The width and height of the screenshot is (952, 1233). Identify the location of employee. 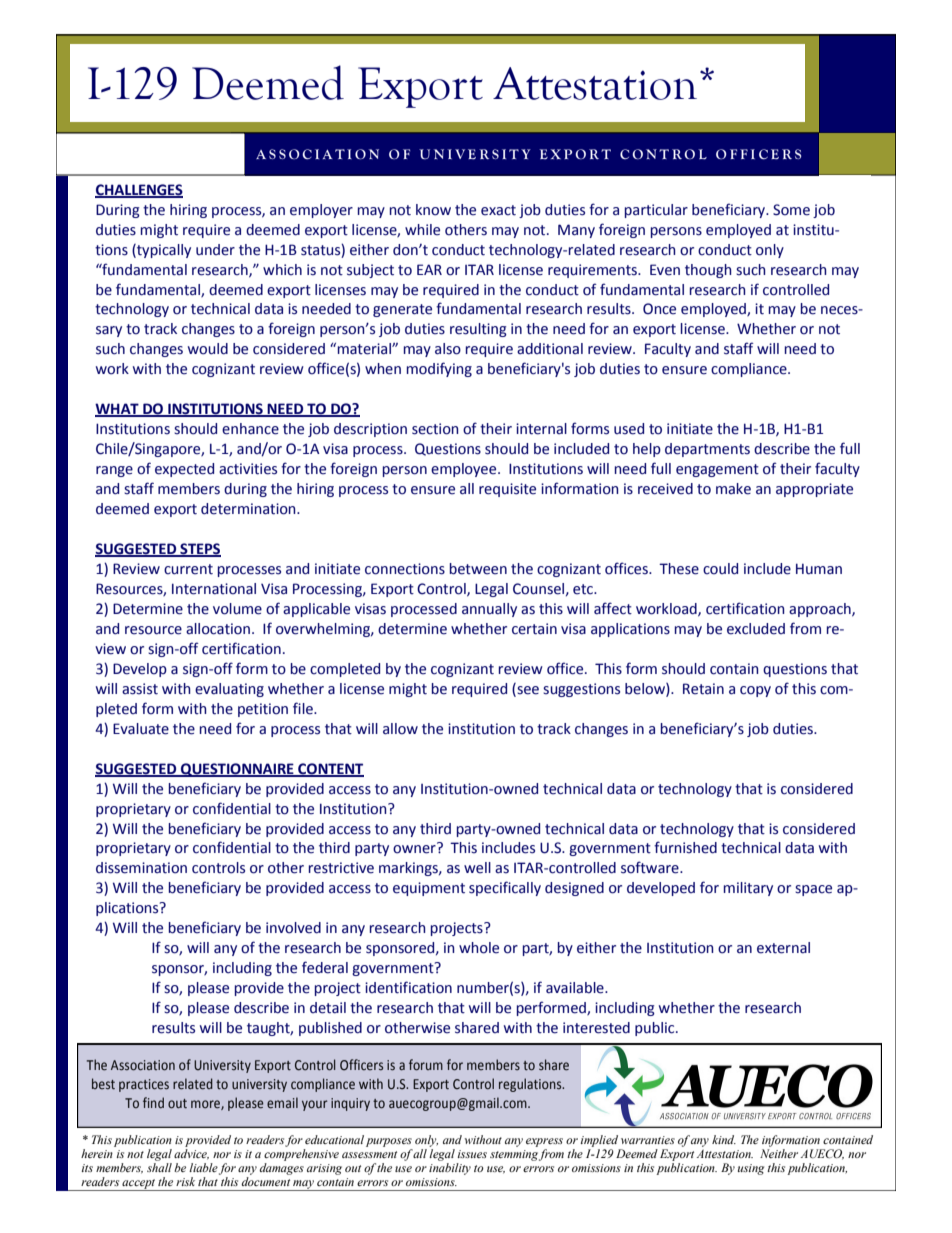
(465, 470).
